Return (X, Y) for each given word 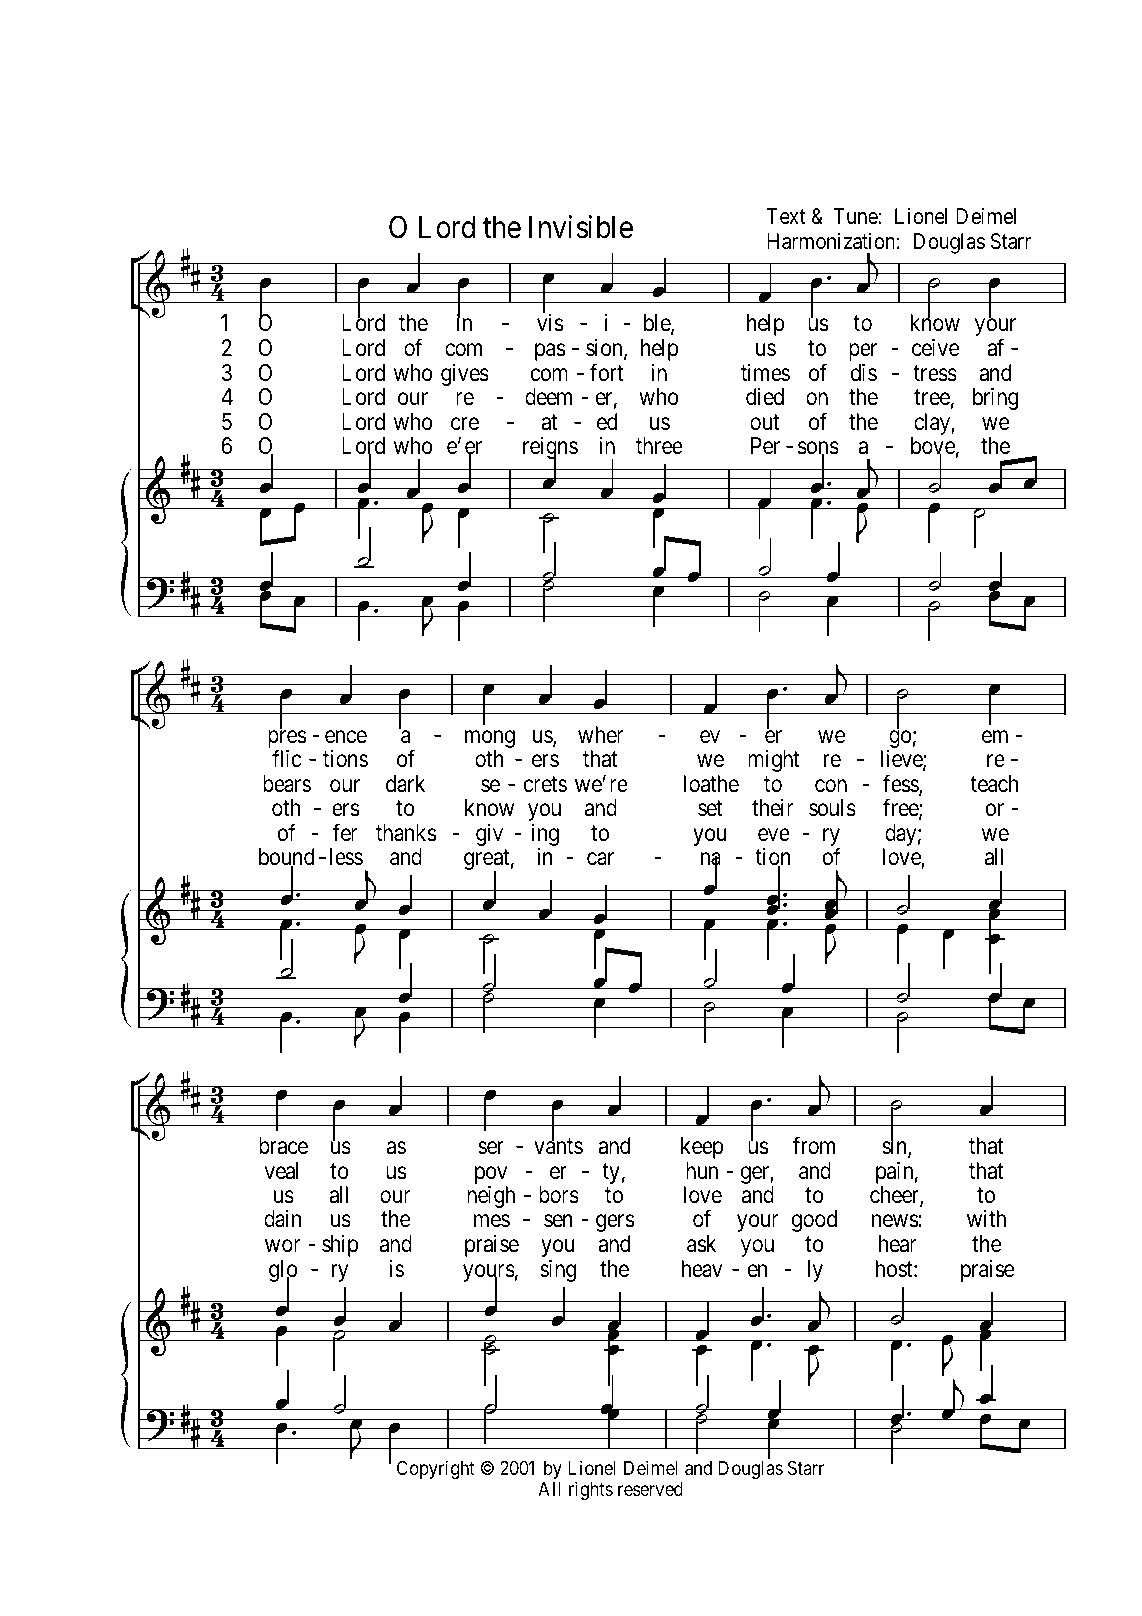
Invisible (581, 227)
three (659, 446)
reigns (550, 449)
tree (932, 398)
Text (786, 216)
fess (901, 784)
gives (465, 375)
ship (340, 1246)
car (600, 859)
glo (283, 1272)
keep (702, 1148)
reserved (650, 1489)
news (895, 1221)
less (346, 857)
